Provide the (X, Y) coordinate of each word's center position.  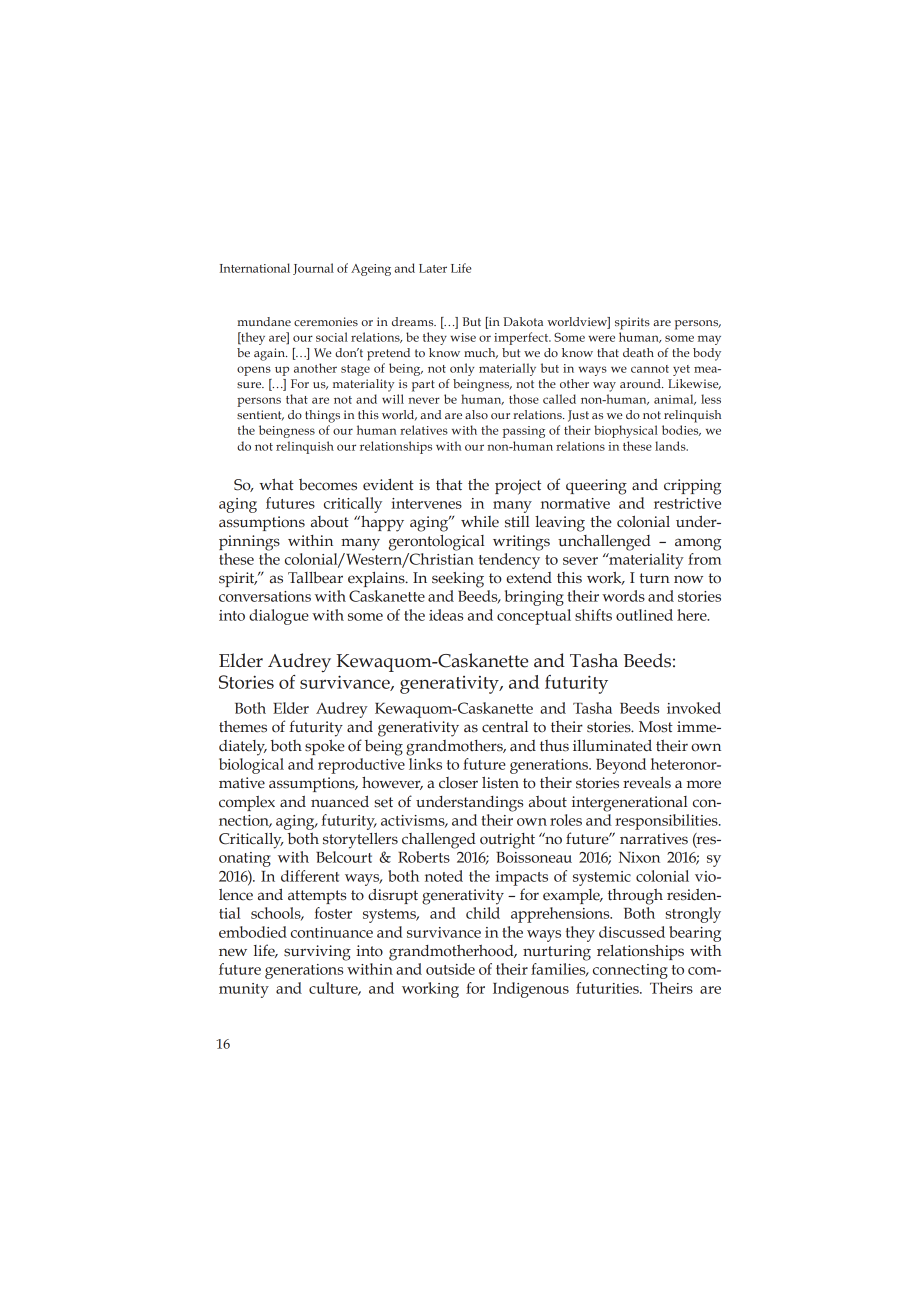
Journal (313, 269)
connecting (630, 971)
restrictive (687, 503)
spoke (325, 747)
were (601, 338)
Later (433, 268)
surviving (317, 953)
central (505, 727)
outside (450, 969)
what (276, 484)
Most (656, 727)
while (480, 522)
